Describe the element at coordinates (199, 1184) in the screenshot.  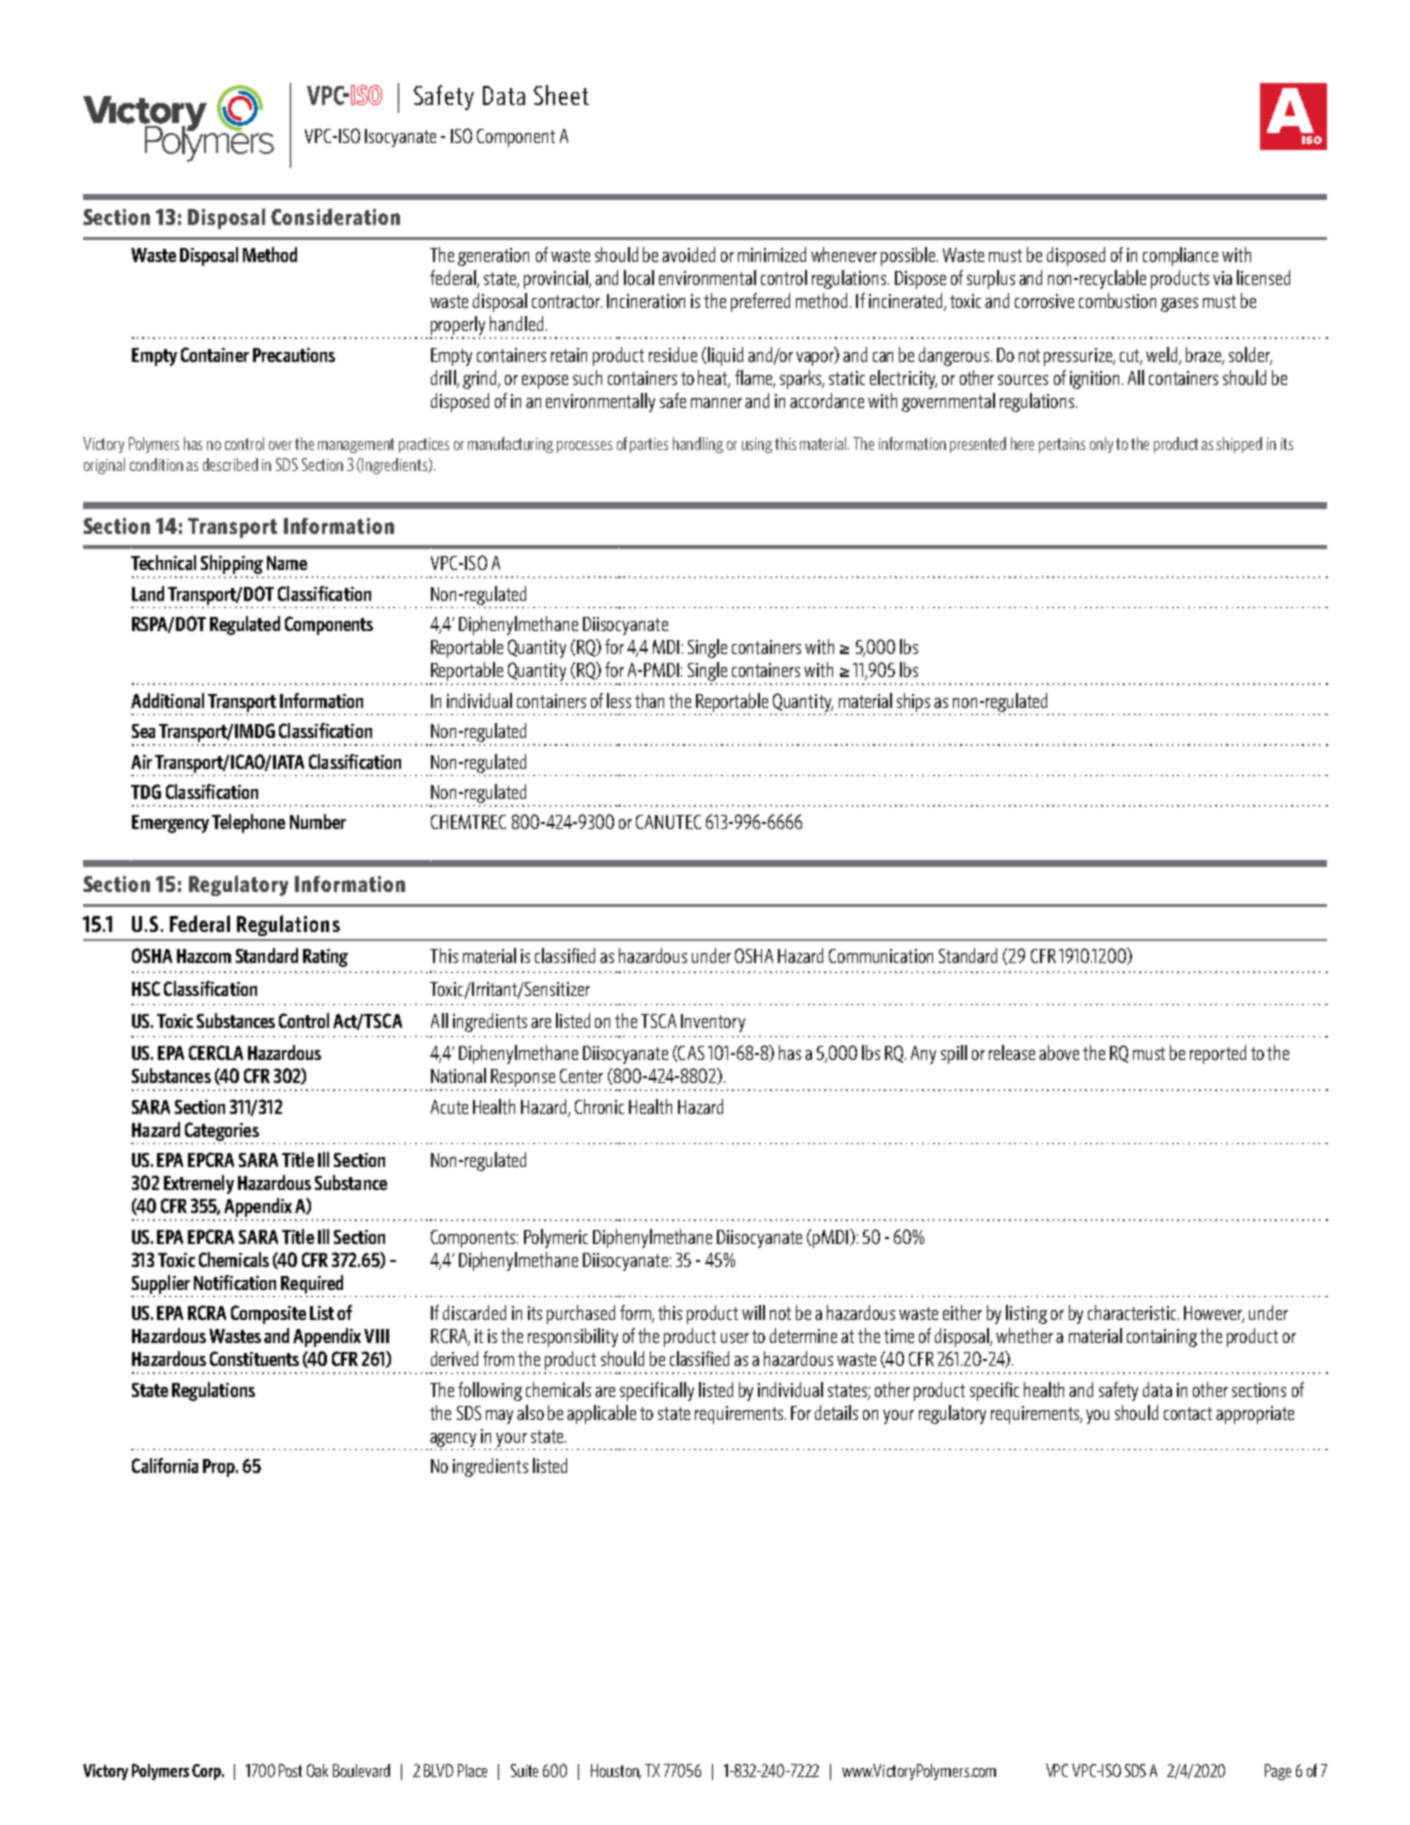
I see `Extremely` at that location.
